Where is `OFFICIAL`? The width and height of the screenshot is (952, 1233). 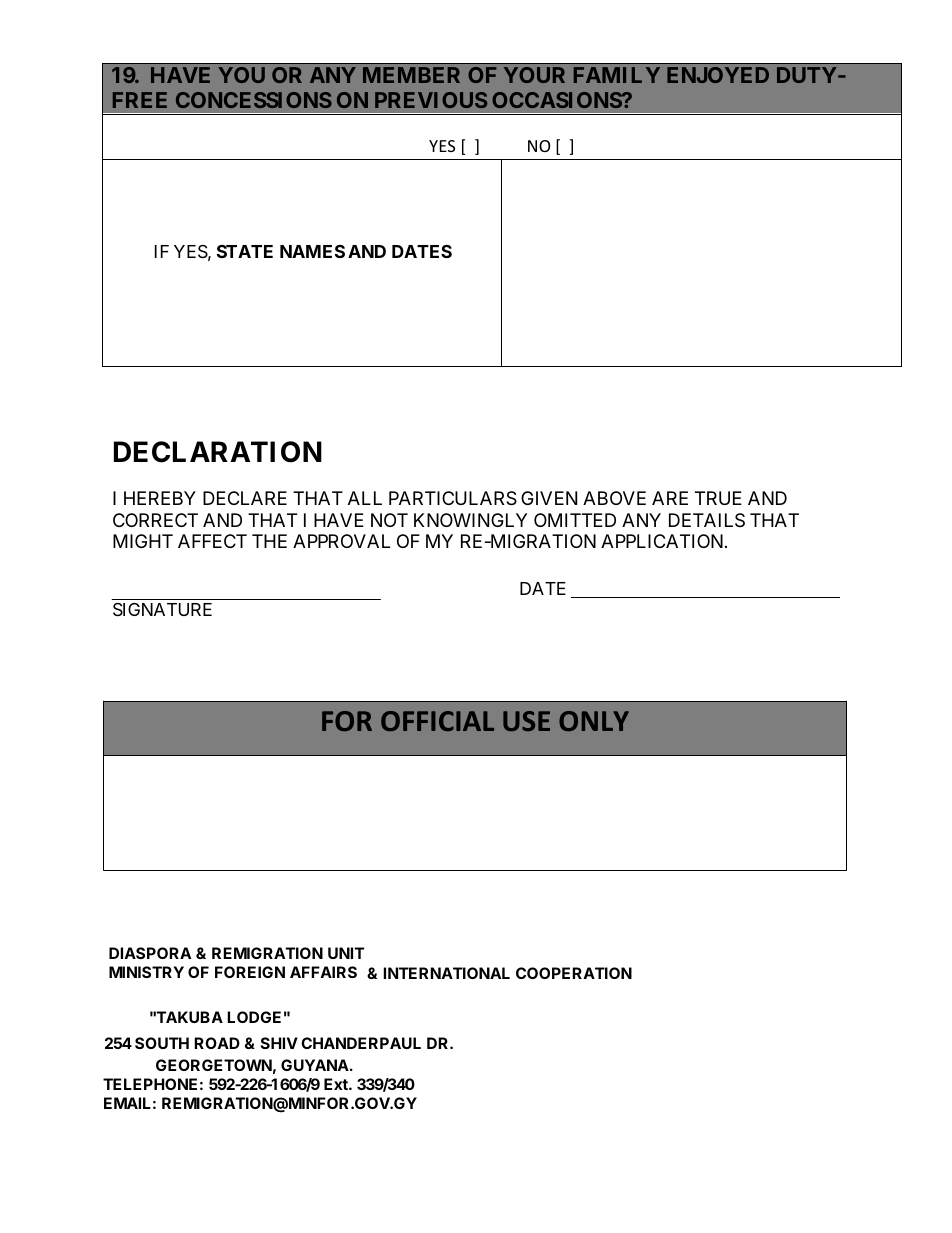 OFFICIAL is located at coordinates (437, 721).
